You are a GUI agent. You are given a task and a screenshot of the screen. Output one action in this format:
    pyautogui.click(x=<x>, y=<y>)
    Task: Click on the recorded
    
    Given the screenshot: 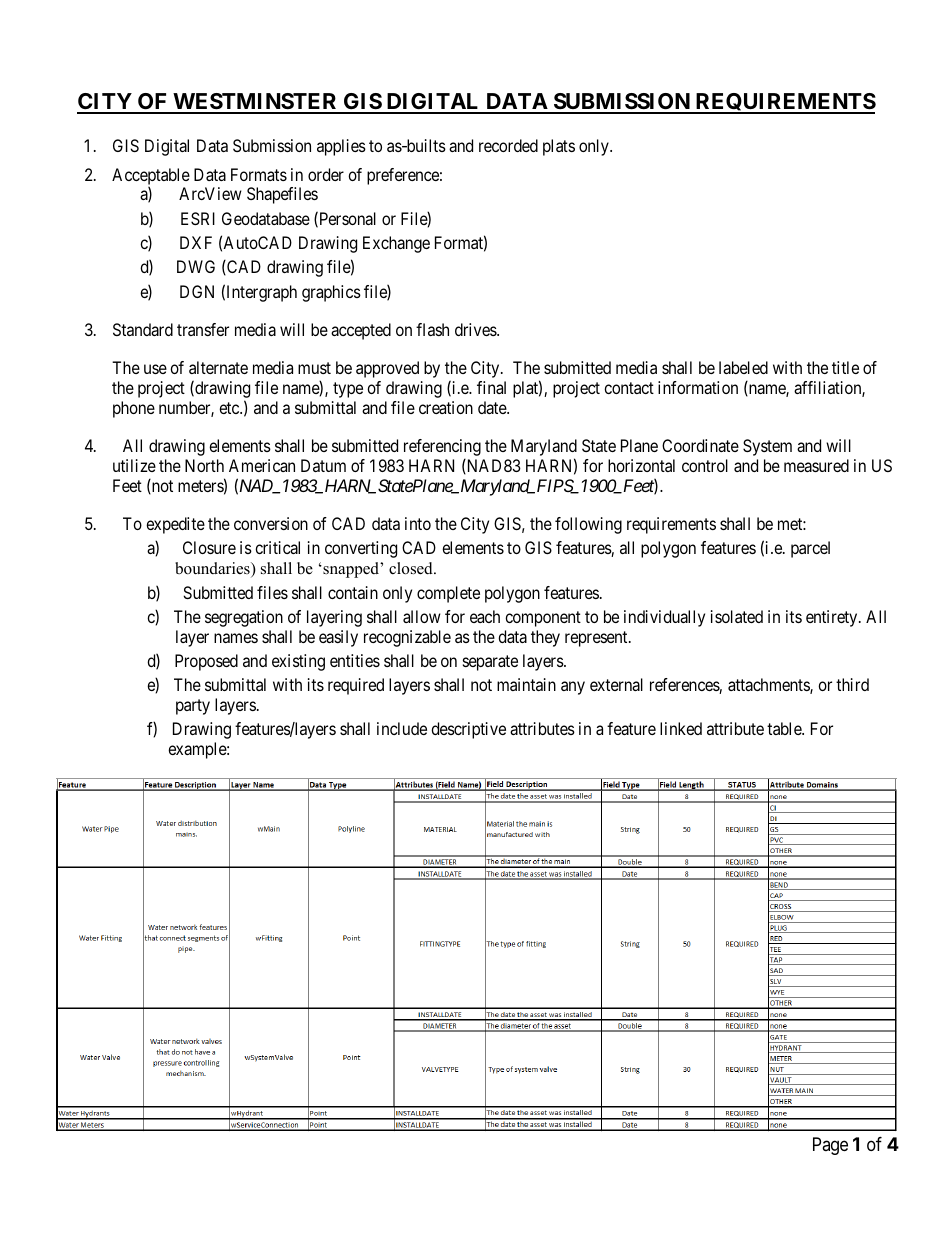 What is the action you would take?
    pyautogui.click(x=508, y=145)
